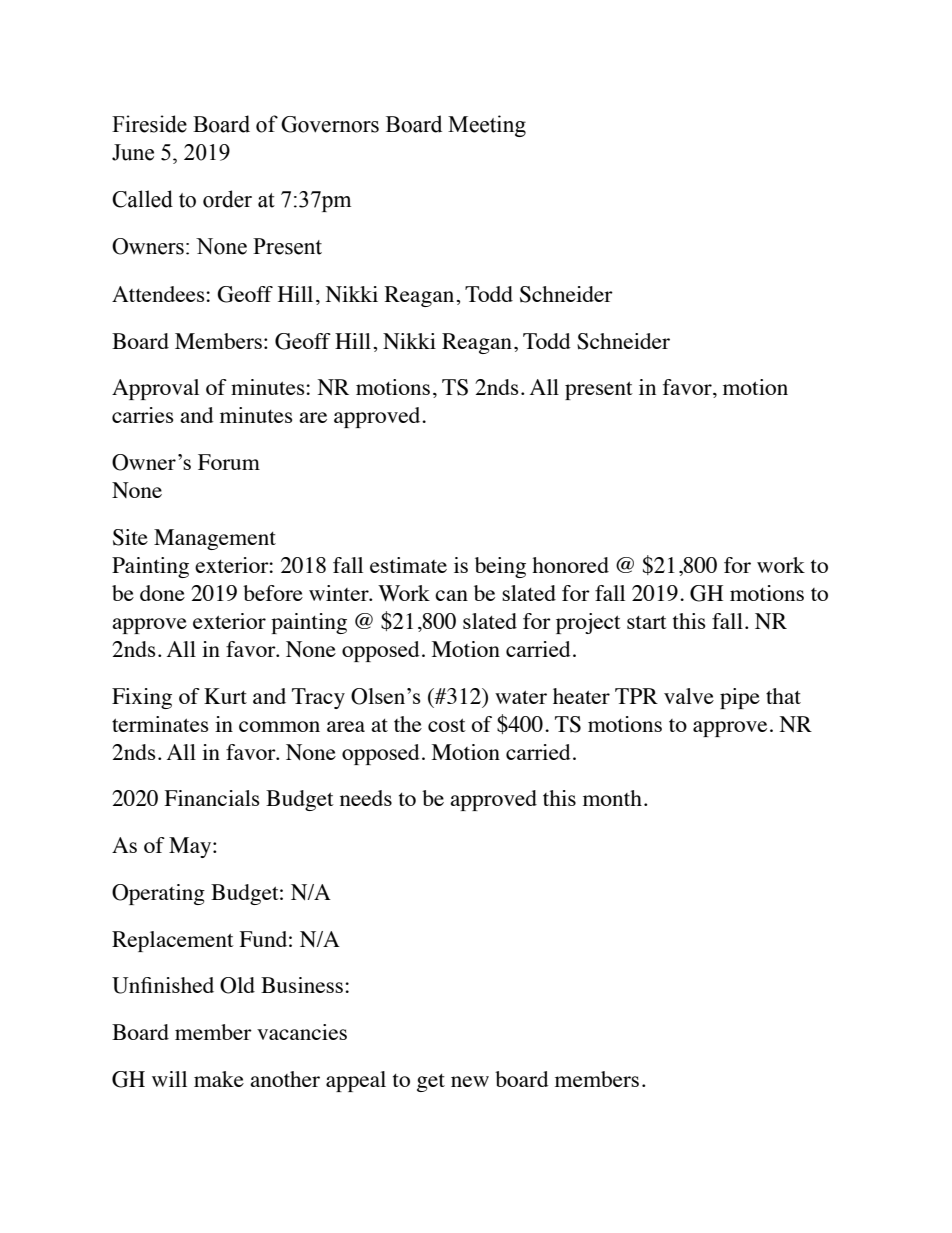 The height and width of the screenshot is (1233, 952). I want to click on make, so click(219, 1079).
